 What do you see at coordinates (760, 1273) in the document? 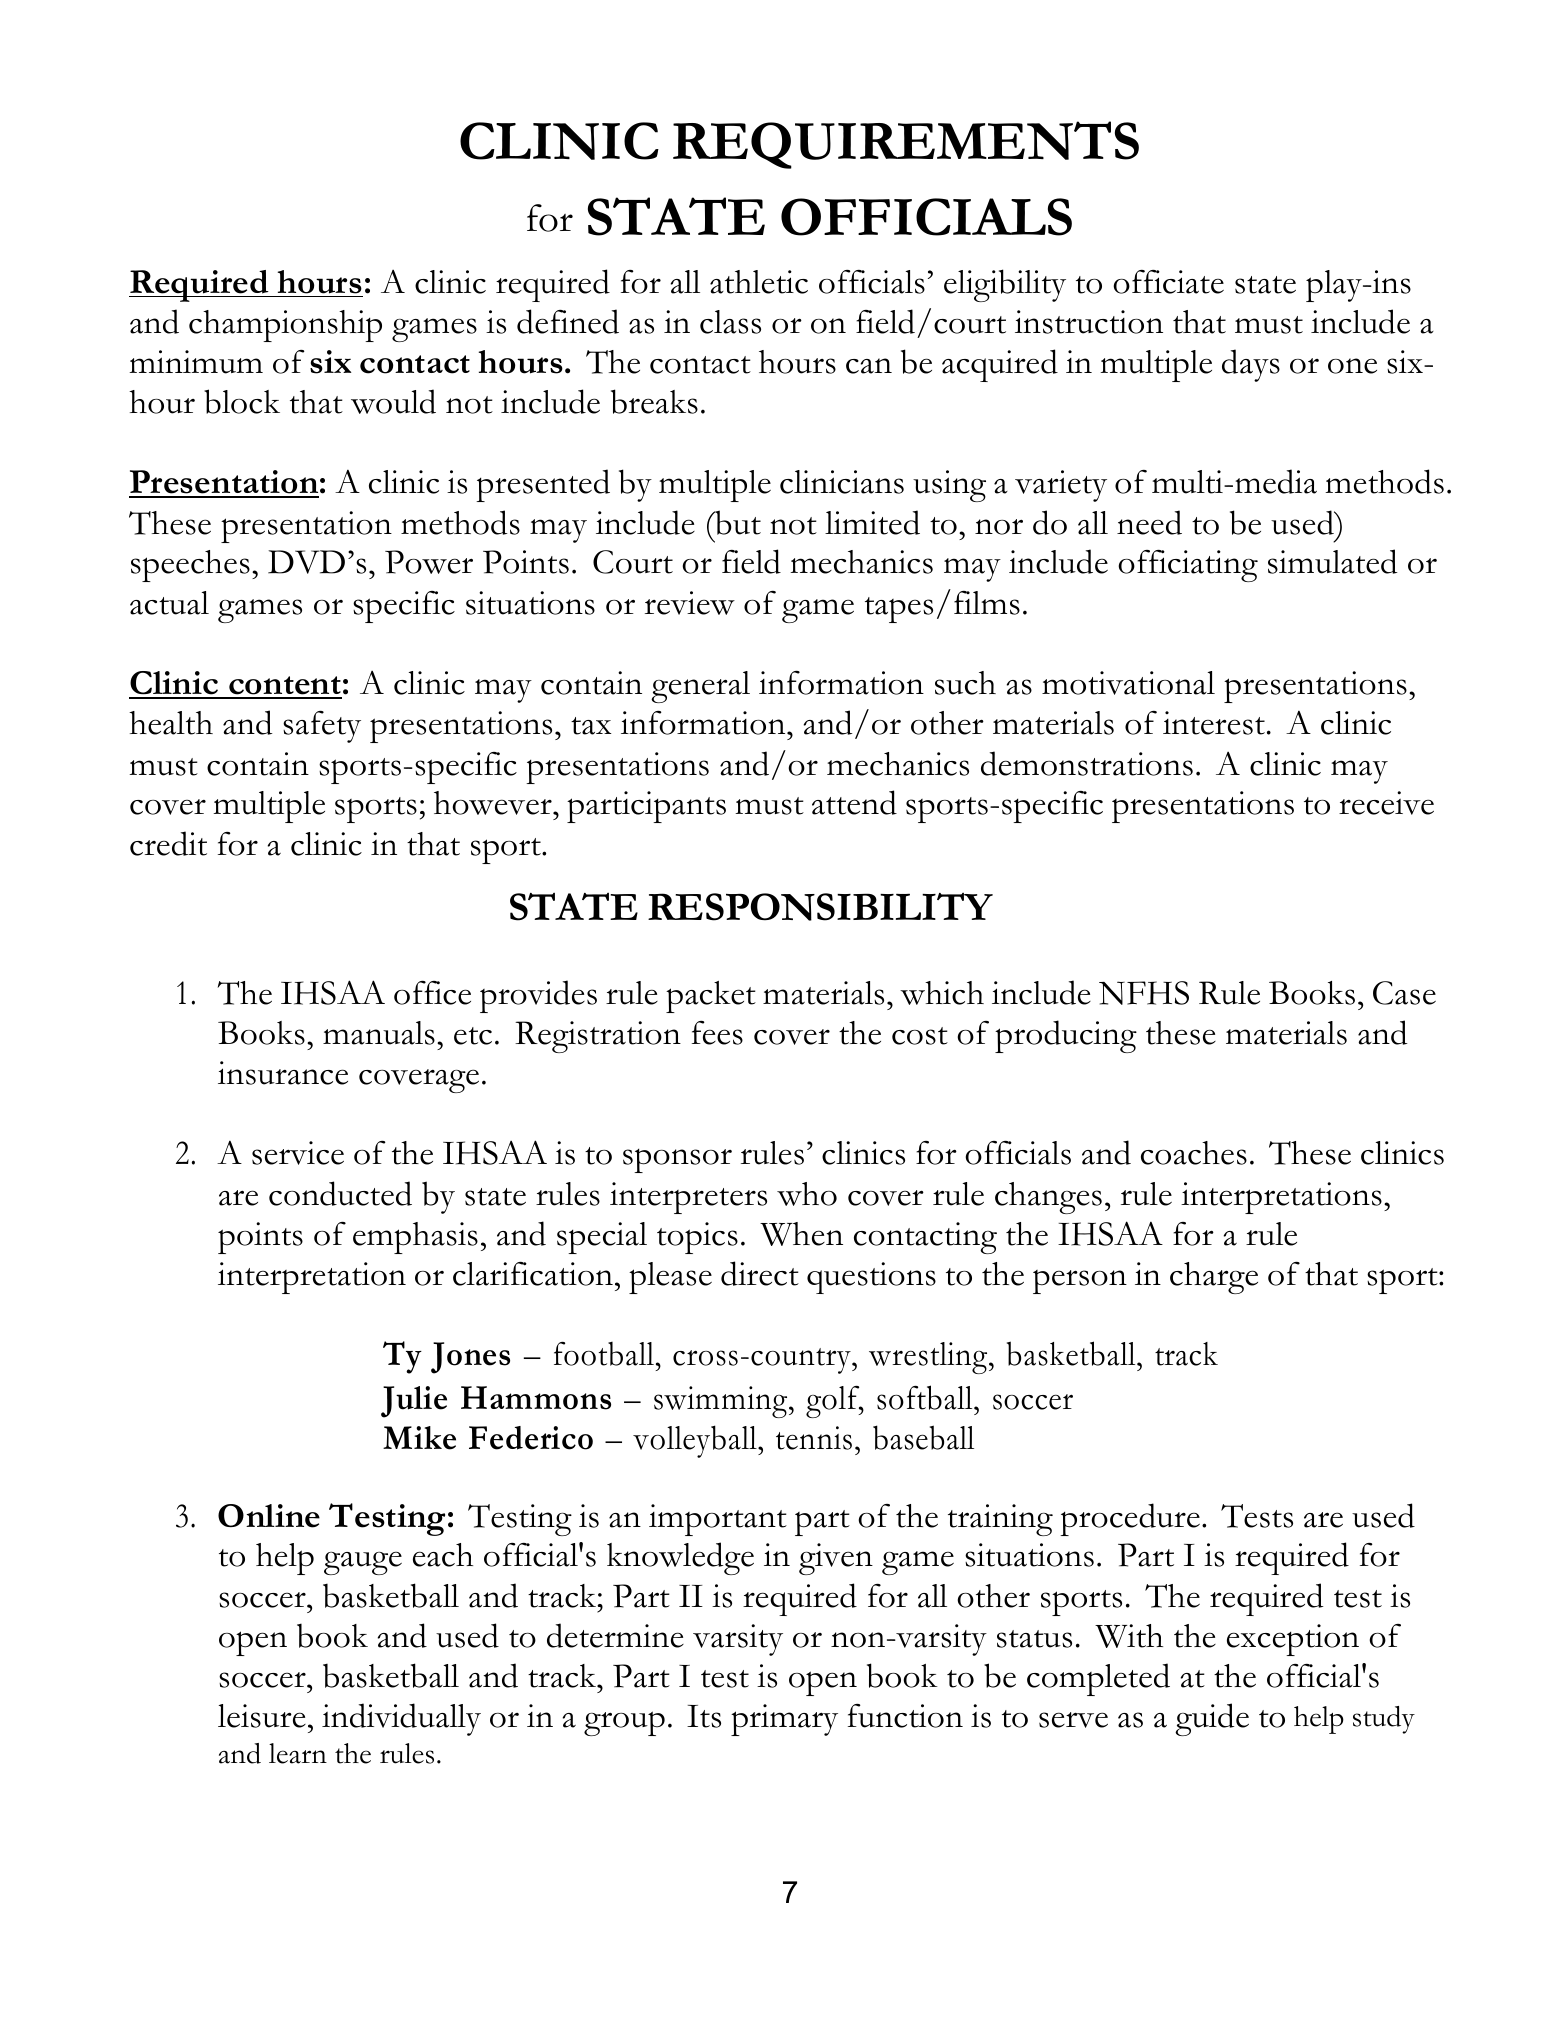
I see `direct` at bounding box center [760, 1273].
